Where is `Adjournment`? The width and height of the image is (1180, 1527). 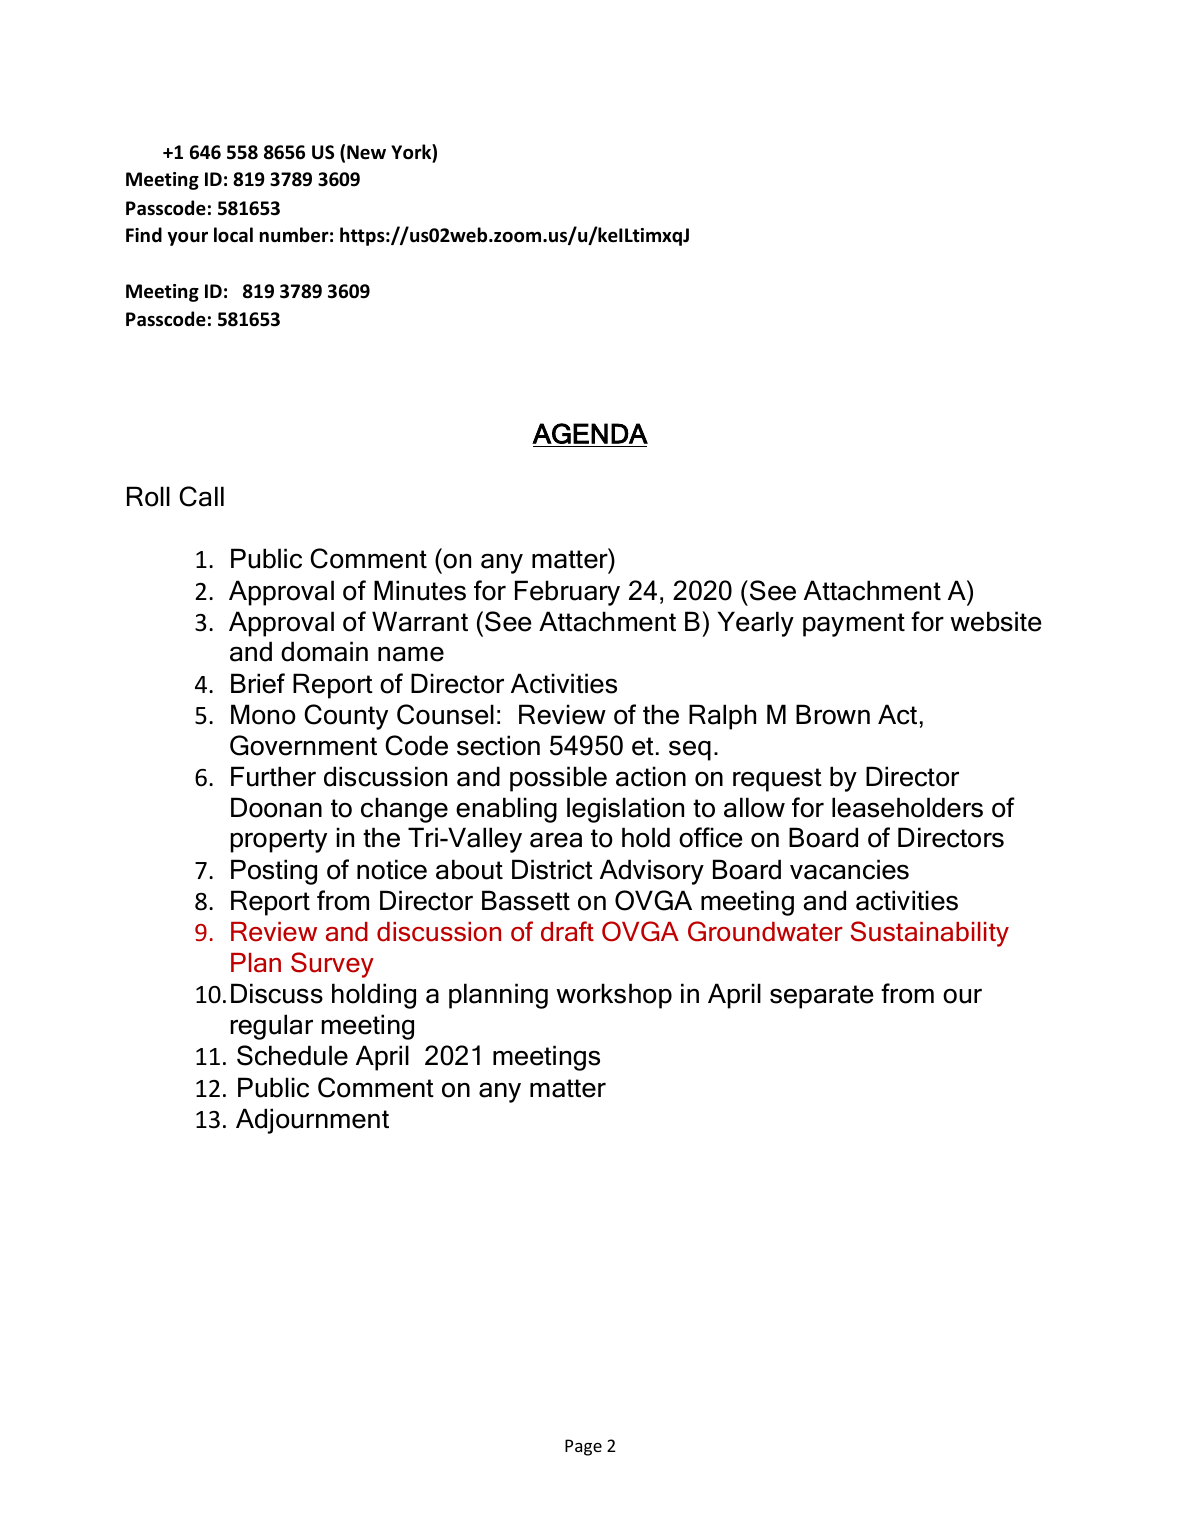
Adjournment is located at coordinates (312, 1121).
